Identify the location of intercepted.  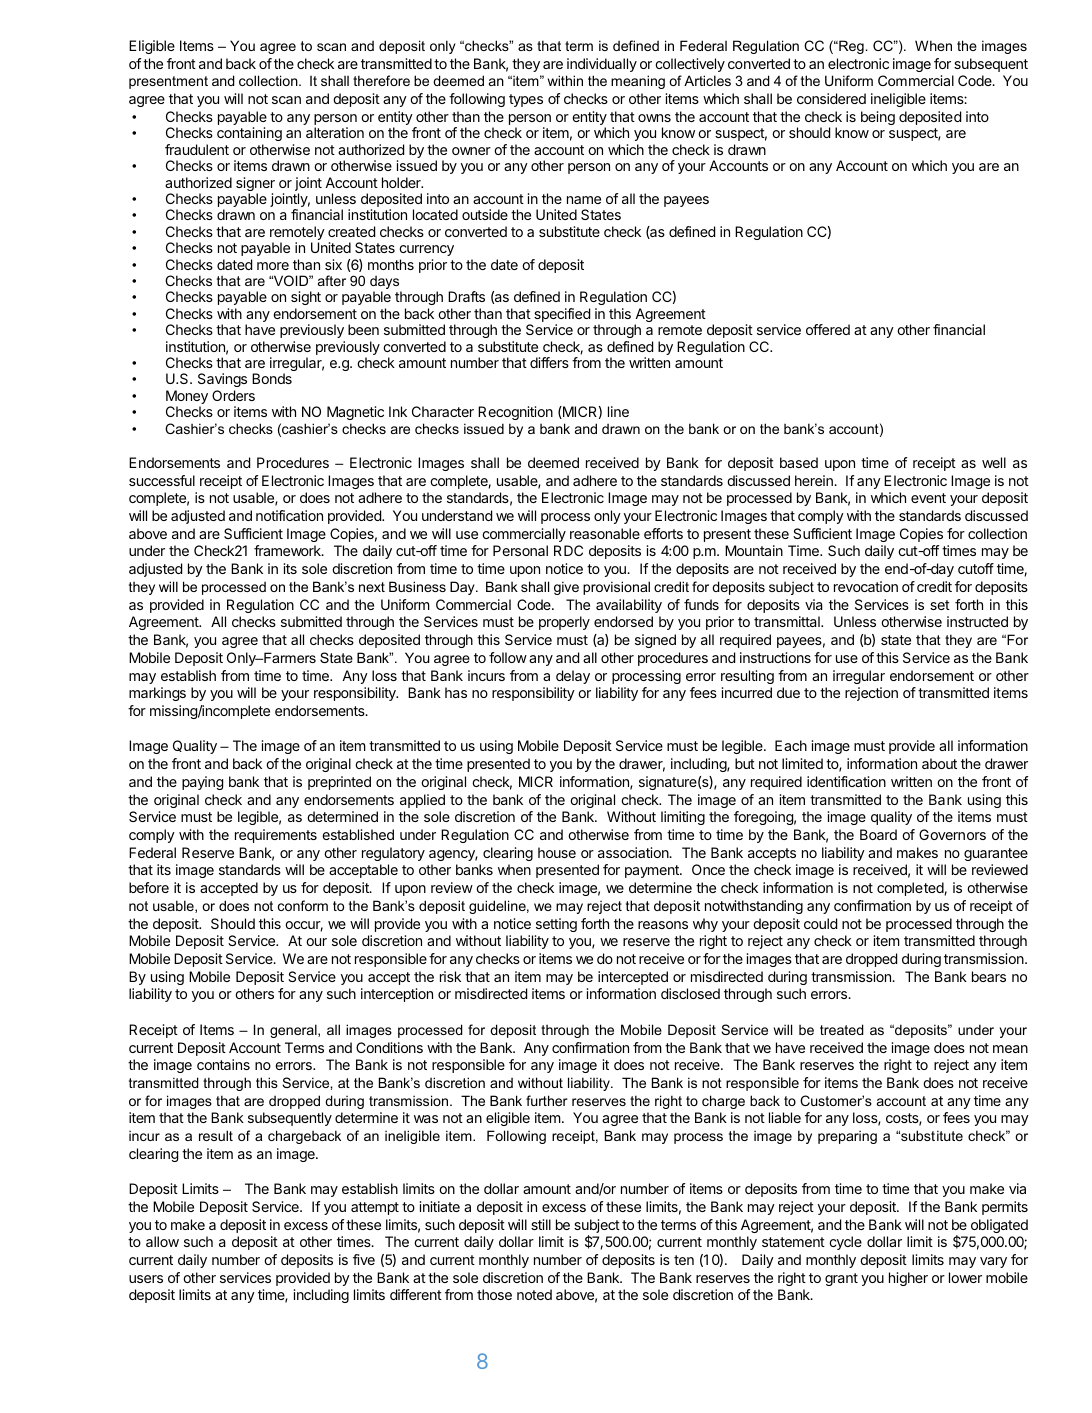
(633, 978).
